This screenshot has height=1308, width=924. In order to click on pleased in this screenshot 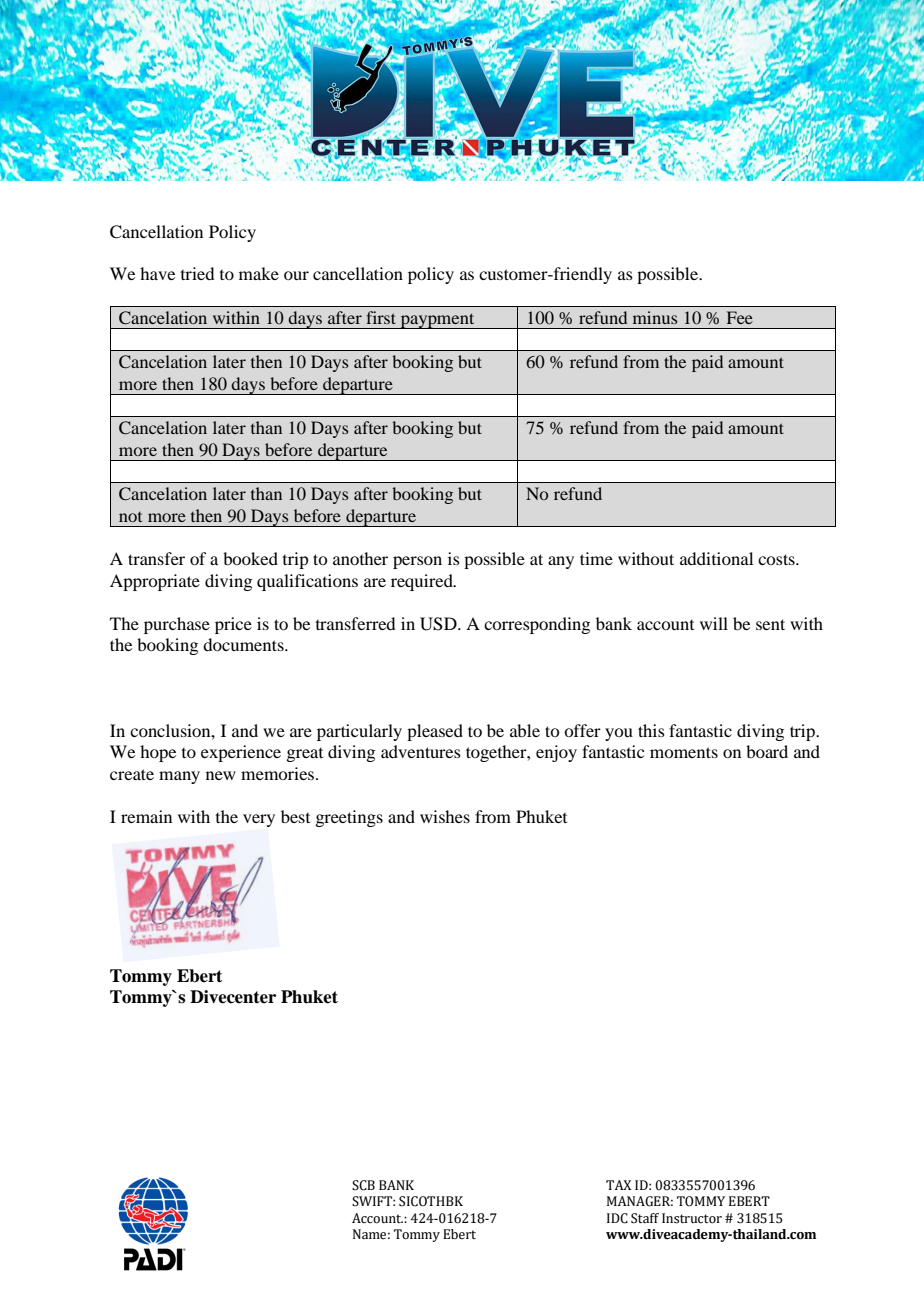, I will do `click(435, 732)`.
